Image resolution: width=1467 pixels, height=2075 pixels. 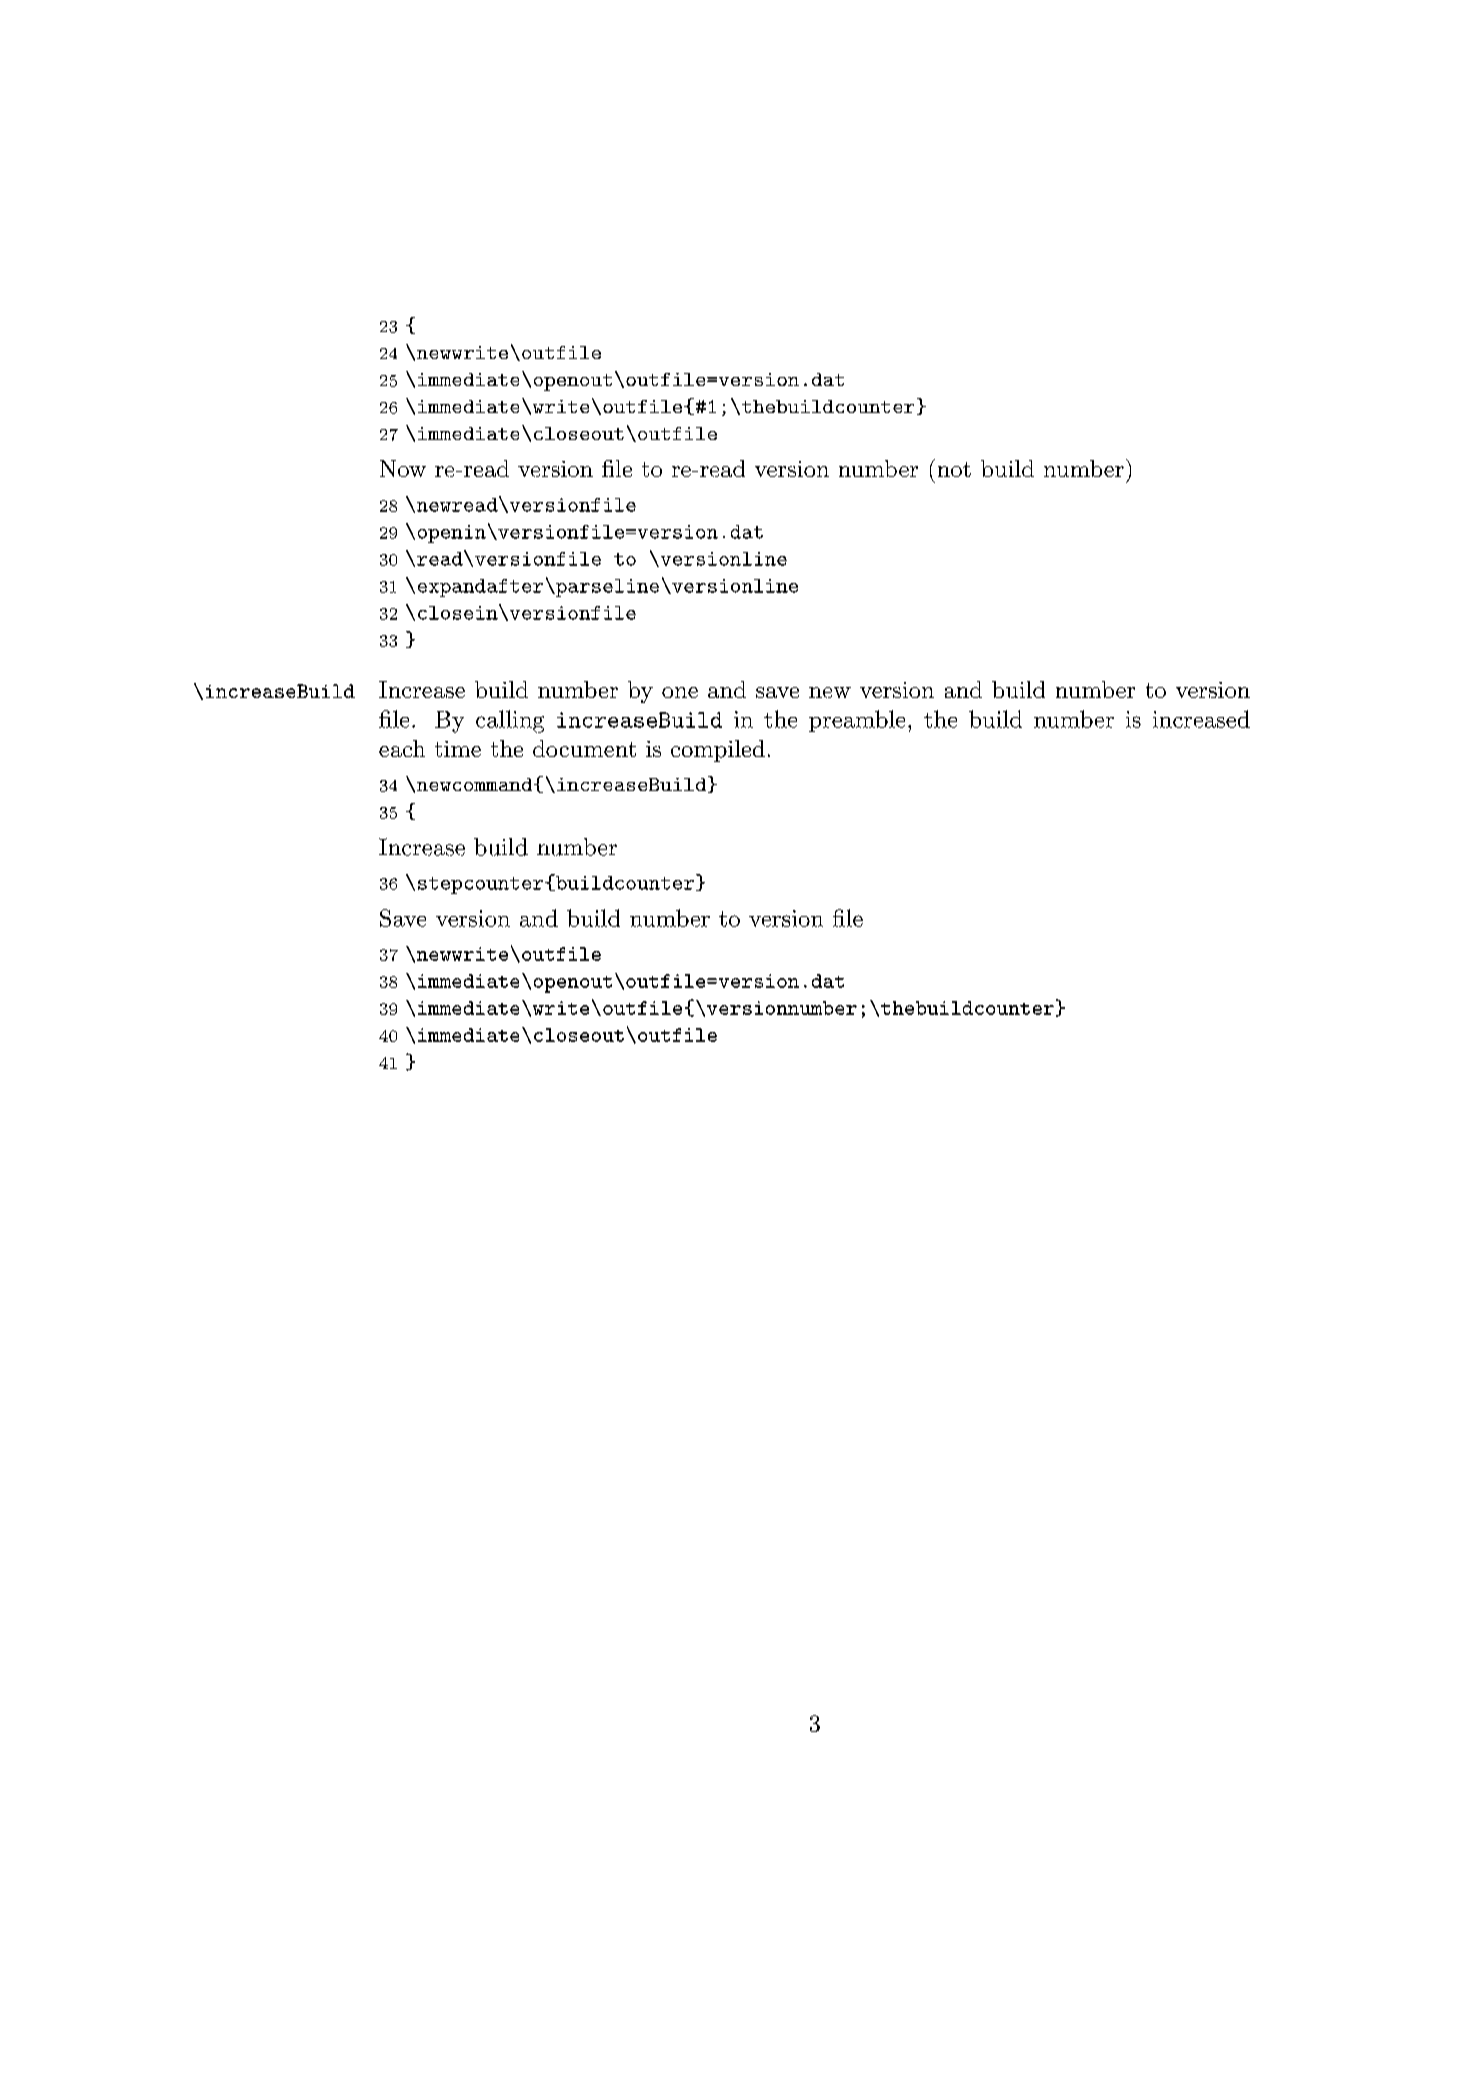 What do you see at coordinates (510, 721) in the screenshot?
I see `calling` at bounding box center [510, 721].
